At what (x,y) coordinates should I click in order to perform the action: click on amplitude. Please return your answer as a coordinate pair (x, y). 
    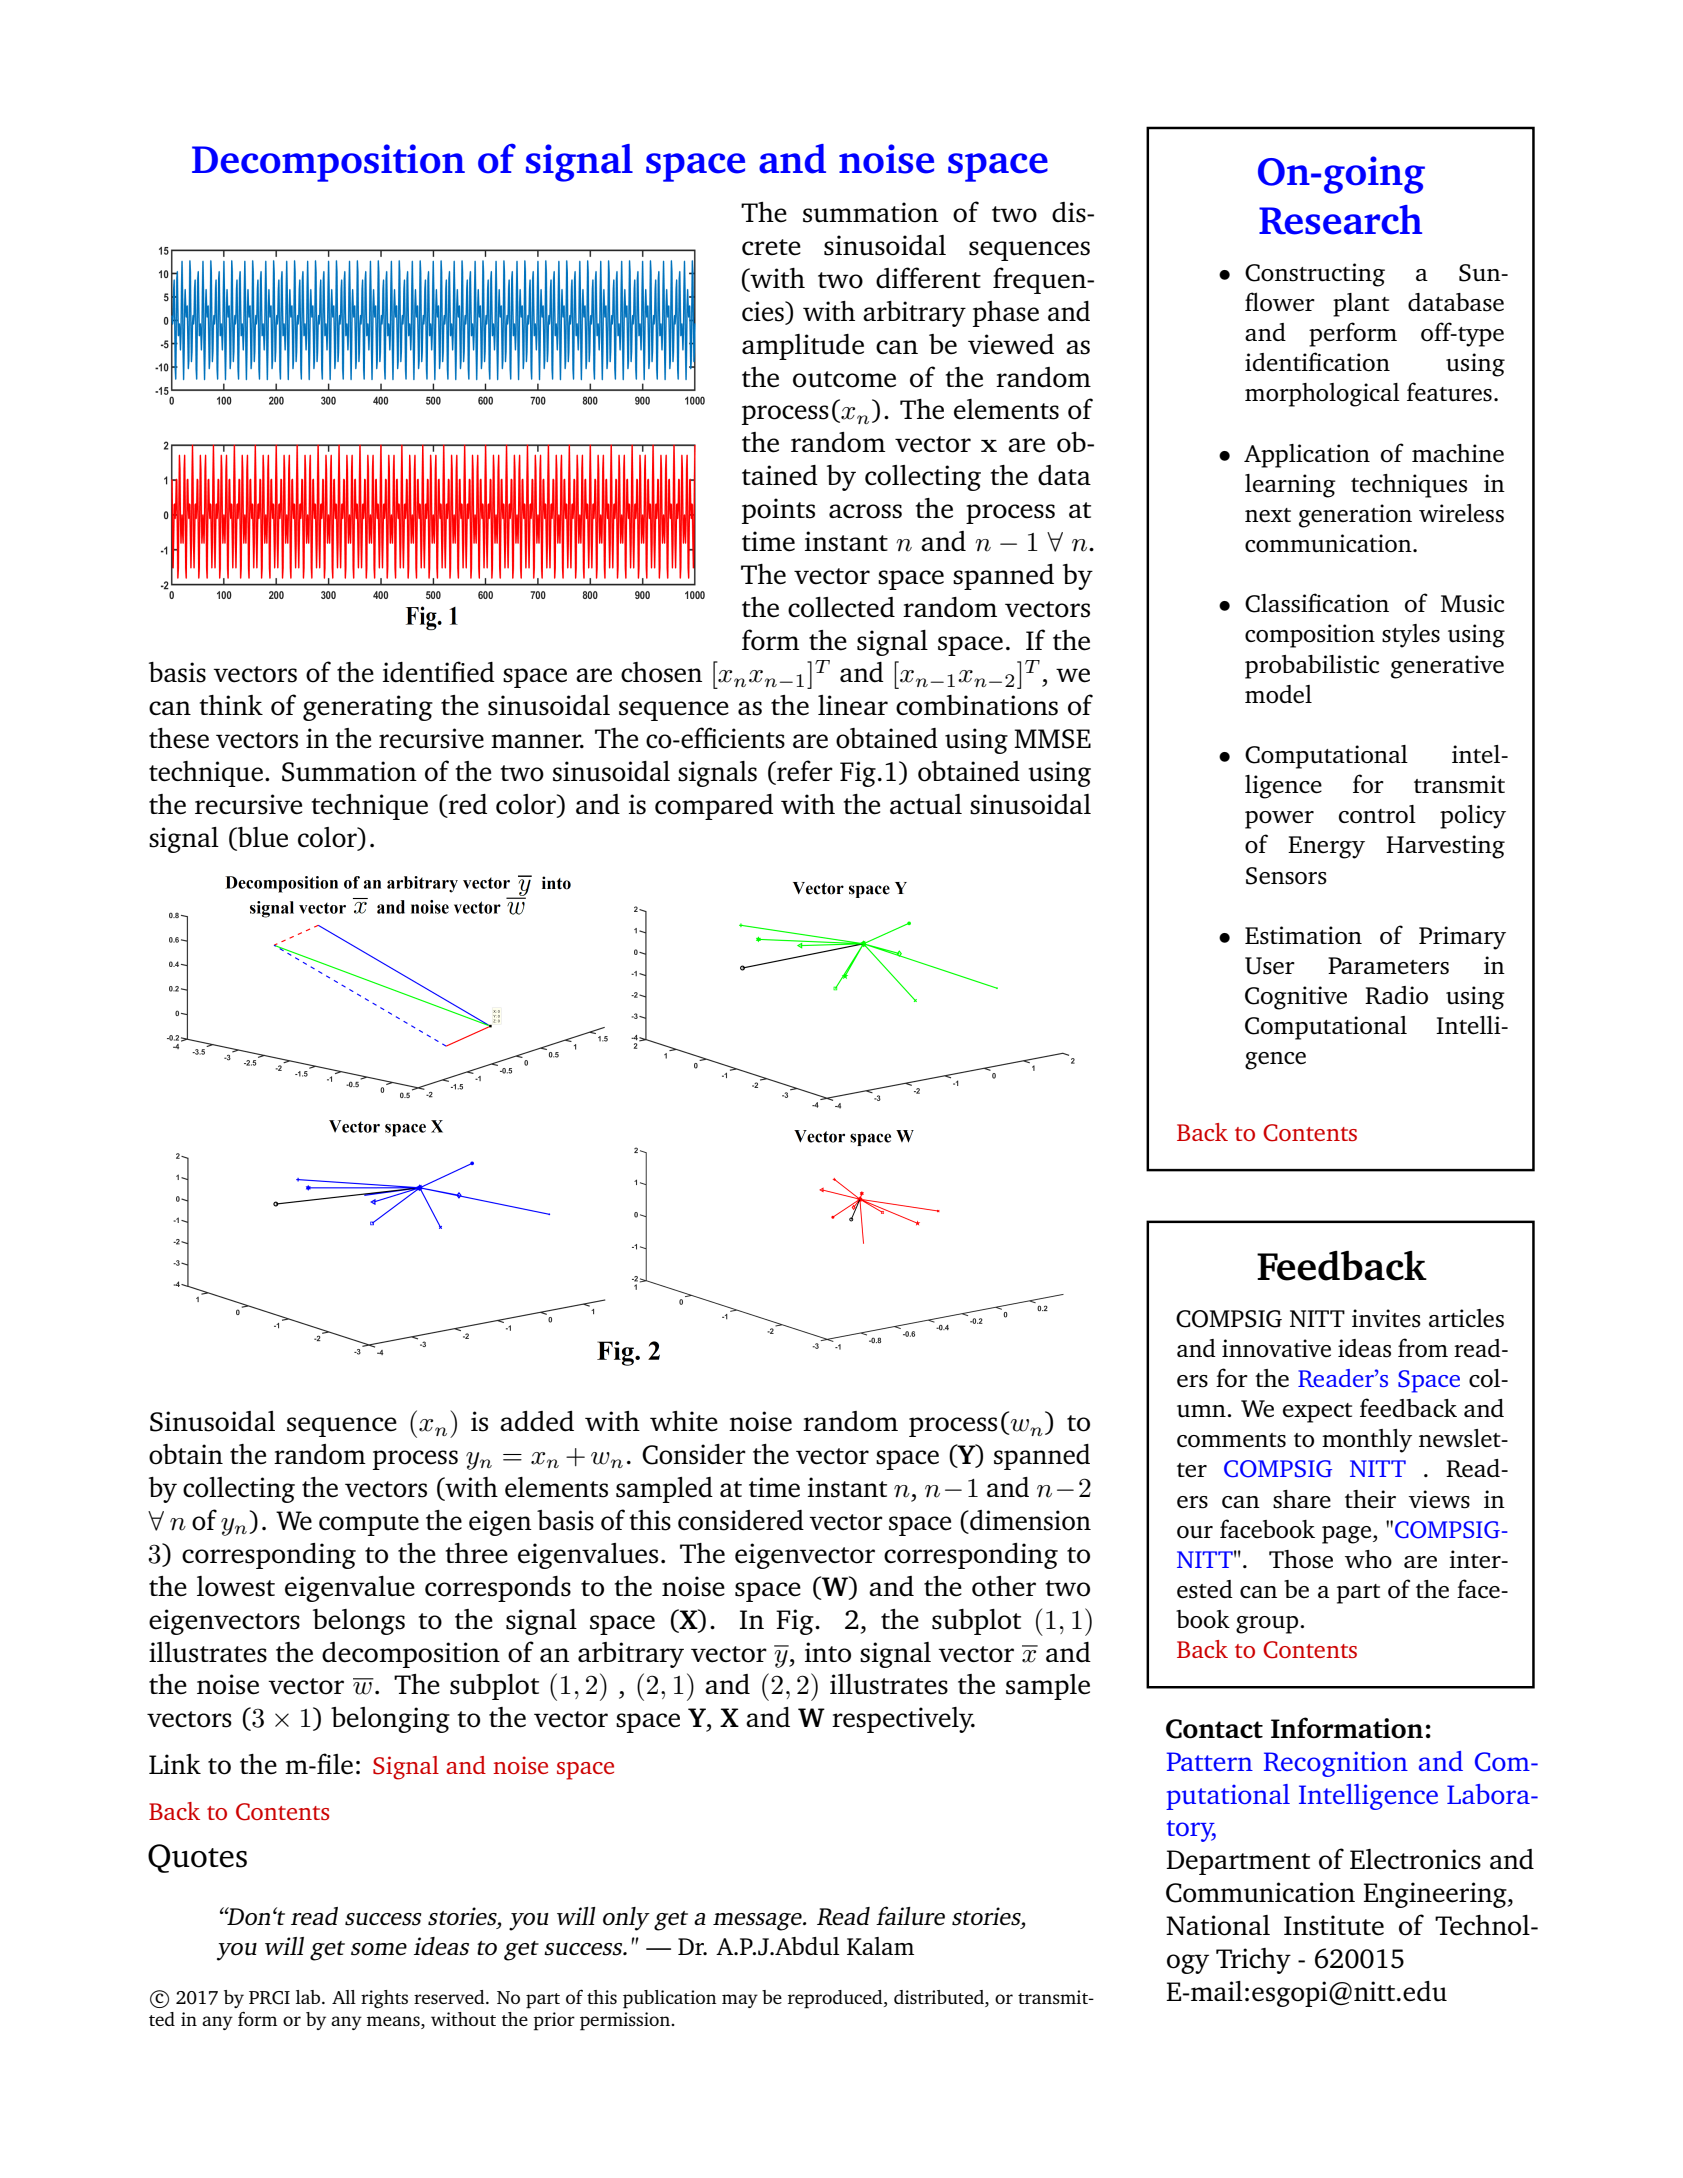
    Looking at the image, I should click on (803, 347).
